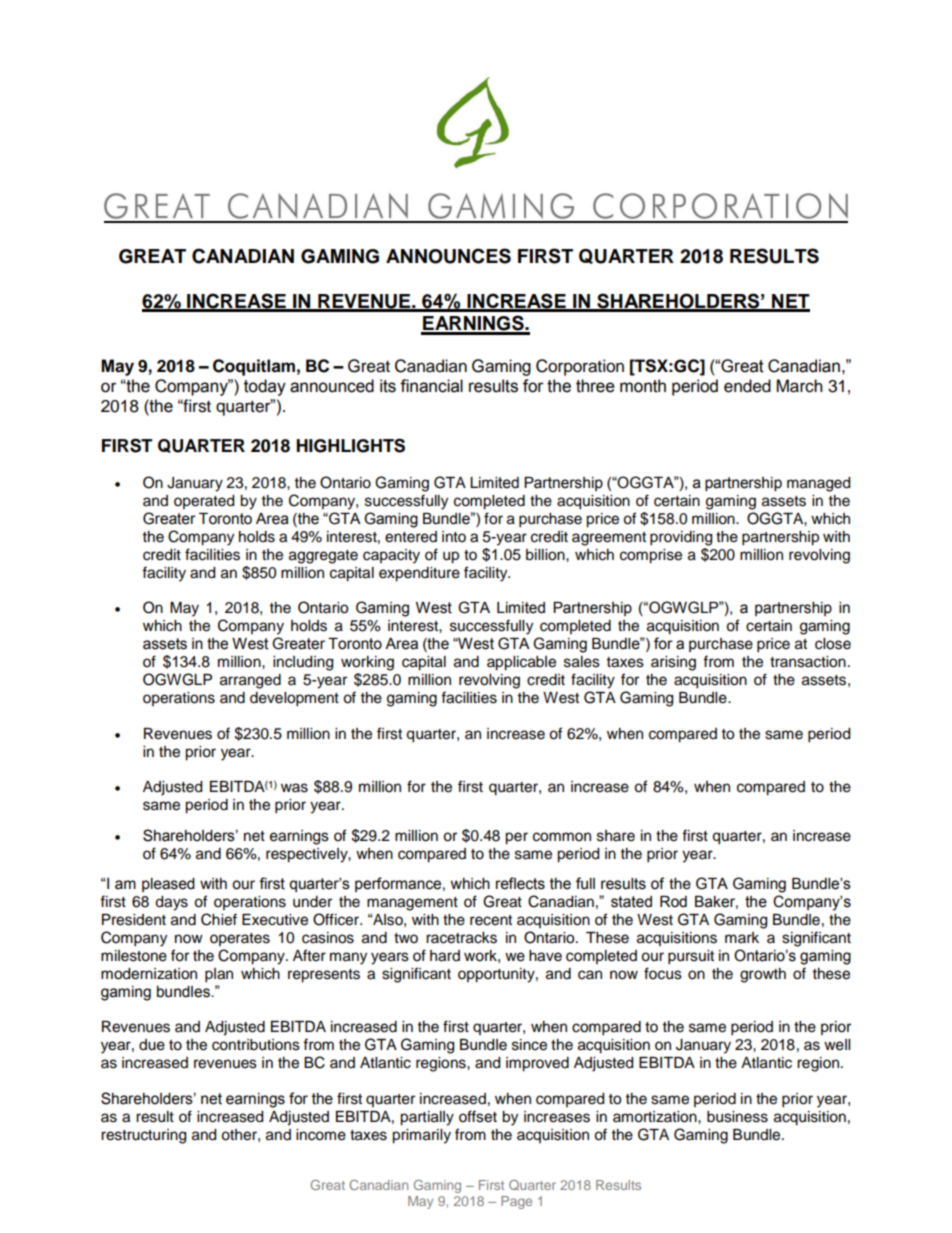  What do you see at coordinates (747, 386) in the screenshot?
I see `ended` at bounding box center [747, 386].
